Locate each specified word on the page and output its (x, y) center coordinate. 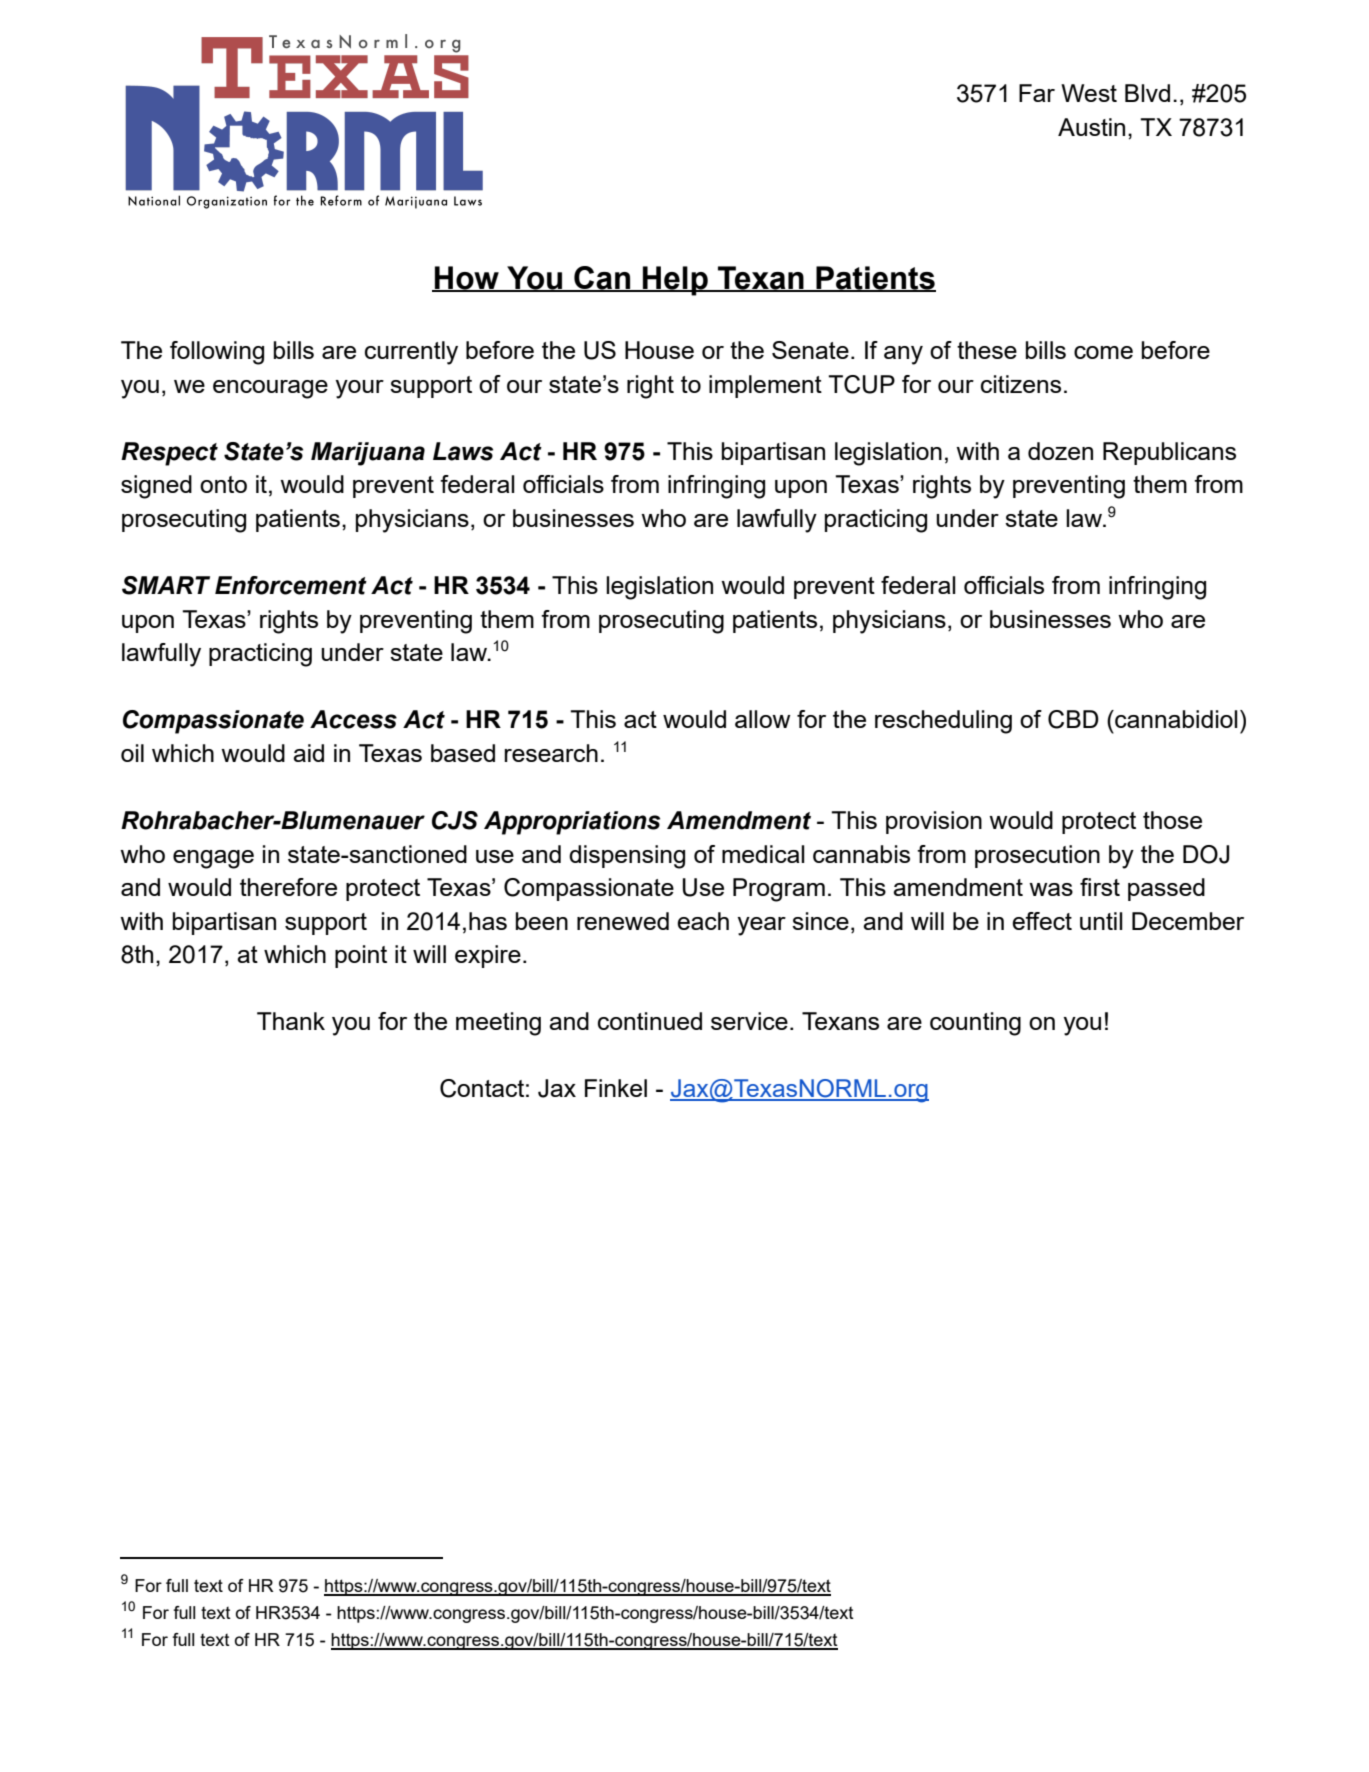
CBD (1073, 719)
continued (650, 1021)
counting (975, 1024)
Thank (291, 1021)
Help (675, 281)
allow (762, 719)
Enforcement (291, 585)
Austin (1091, 127)
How (467, 278)
